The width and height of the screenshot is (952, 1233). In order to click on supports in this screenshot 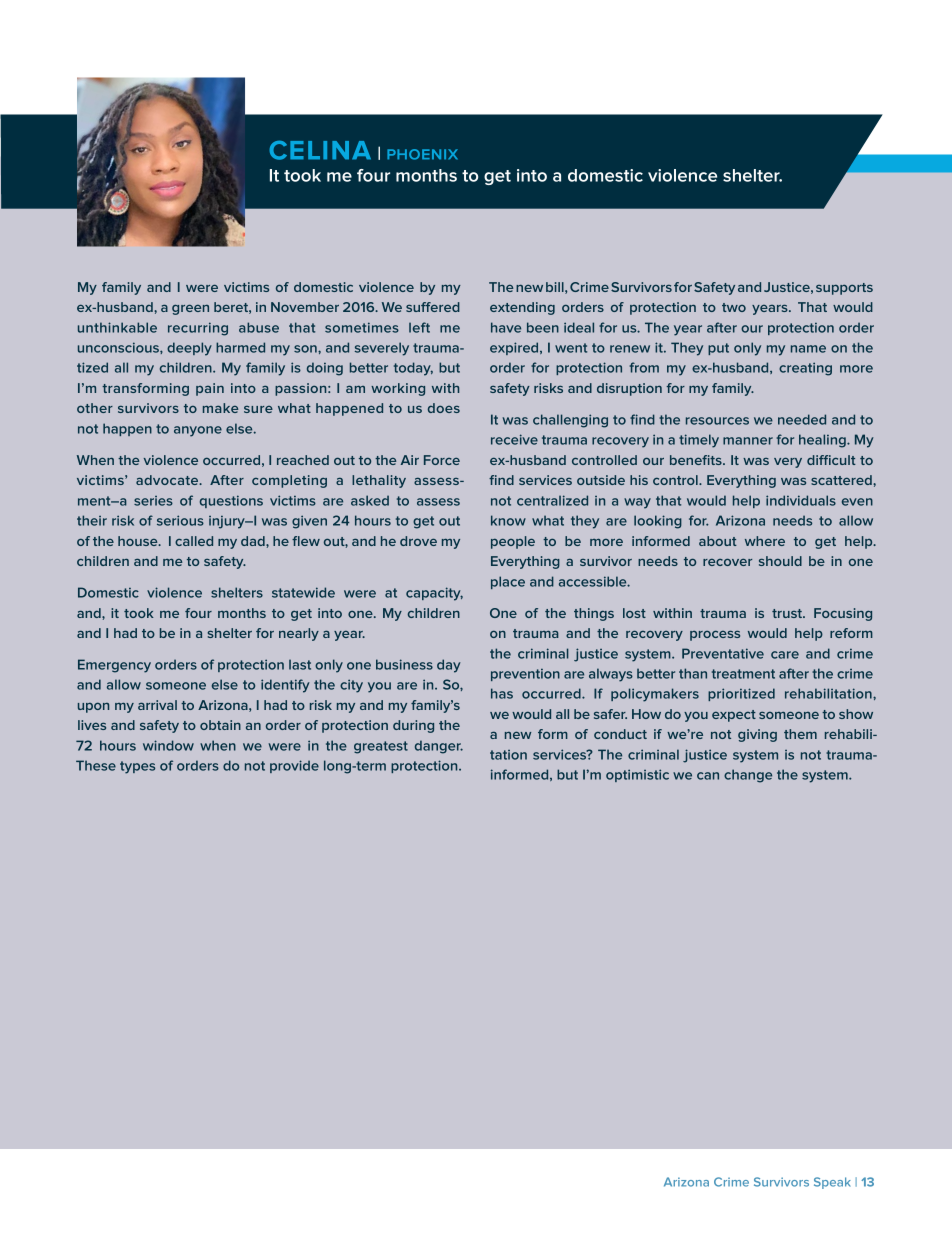, I will do `click(844, 289)`.
